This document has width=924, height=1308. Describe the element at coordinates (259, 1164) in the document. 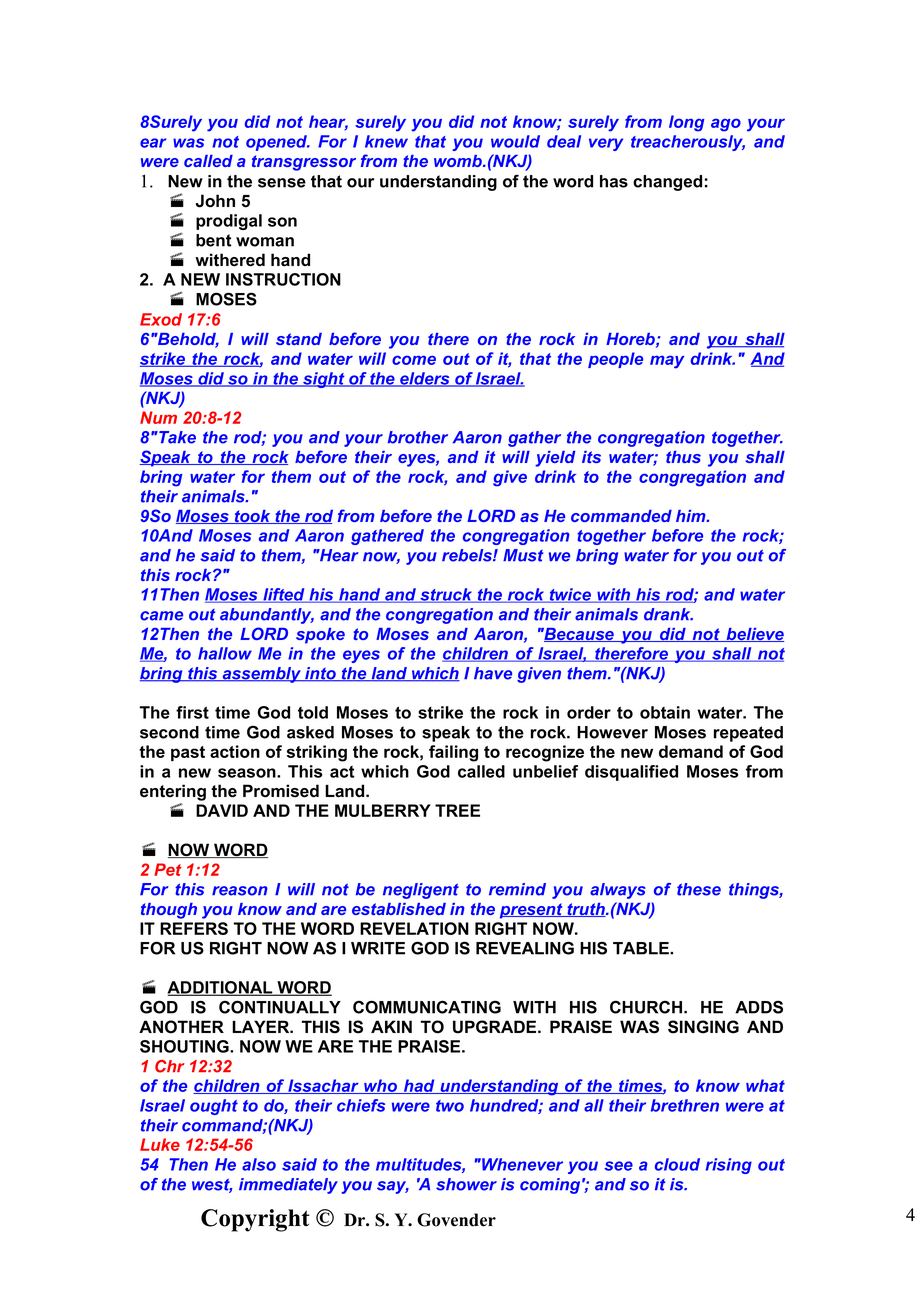

I see `also` at that location.
